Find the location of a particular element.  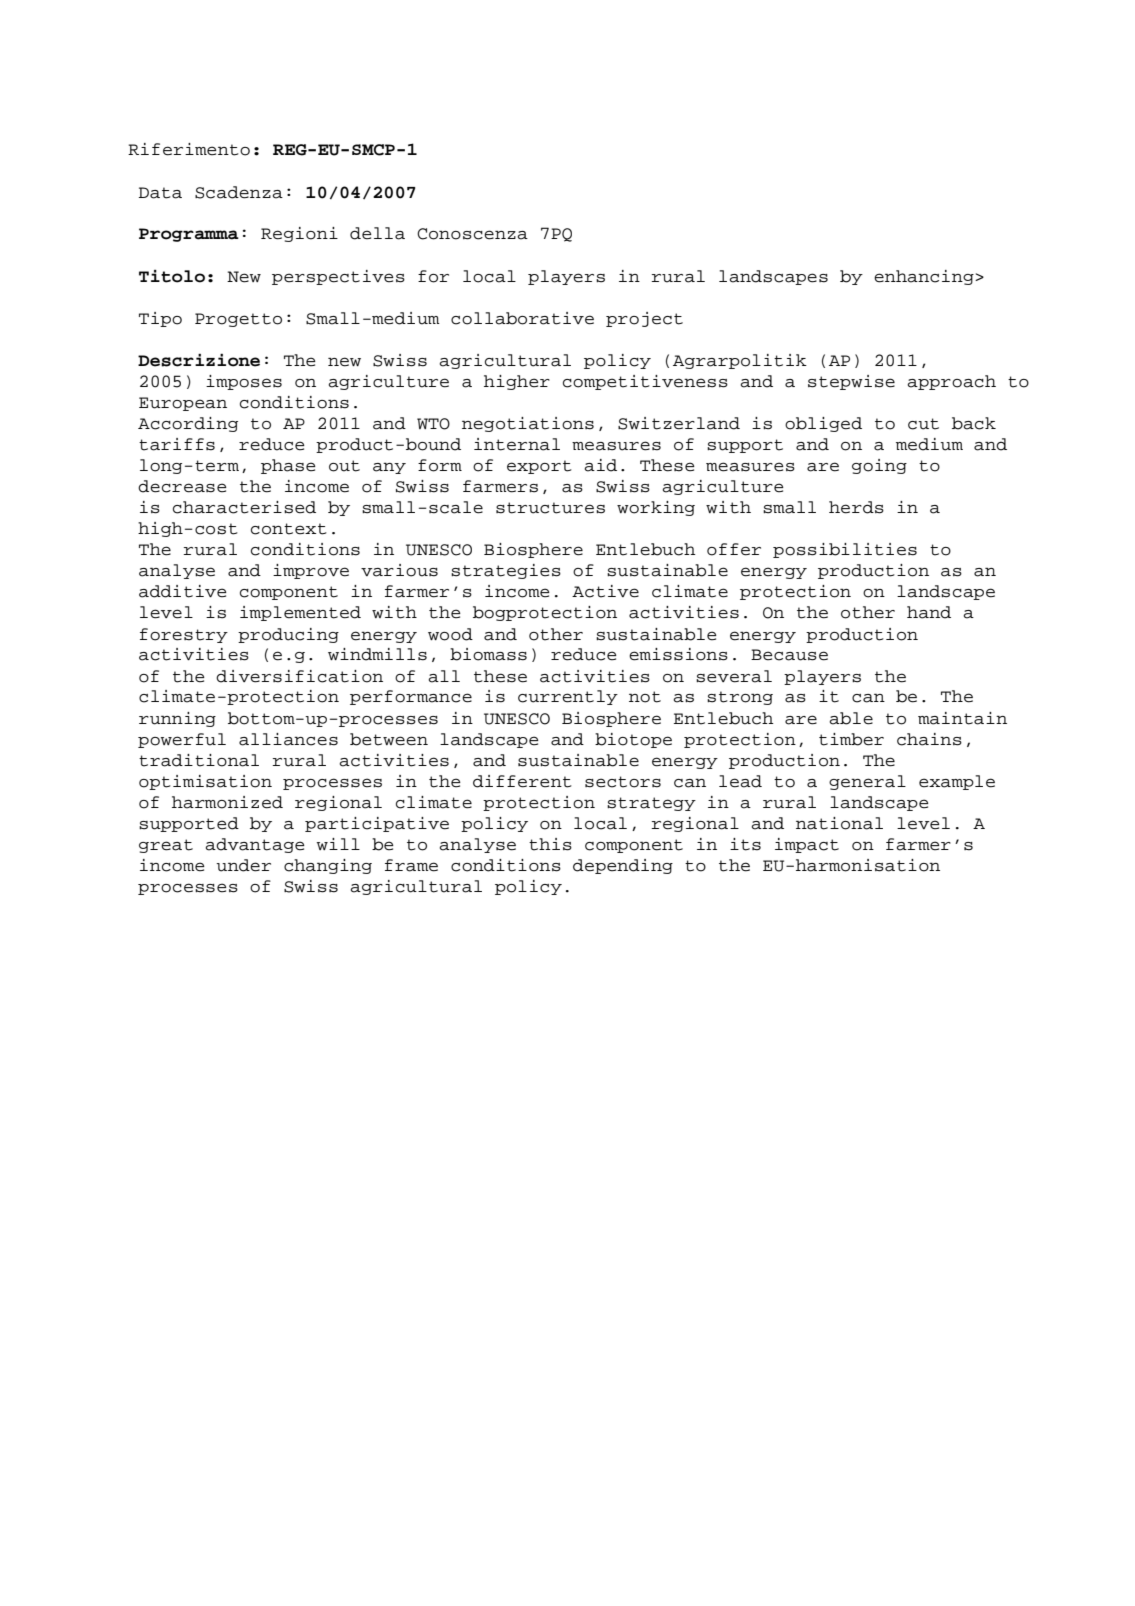

structures is located at coordinates (550, 508).
